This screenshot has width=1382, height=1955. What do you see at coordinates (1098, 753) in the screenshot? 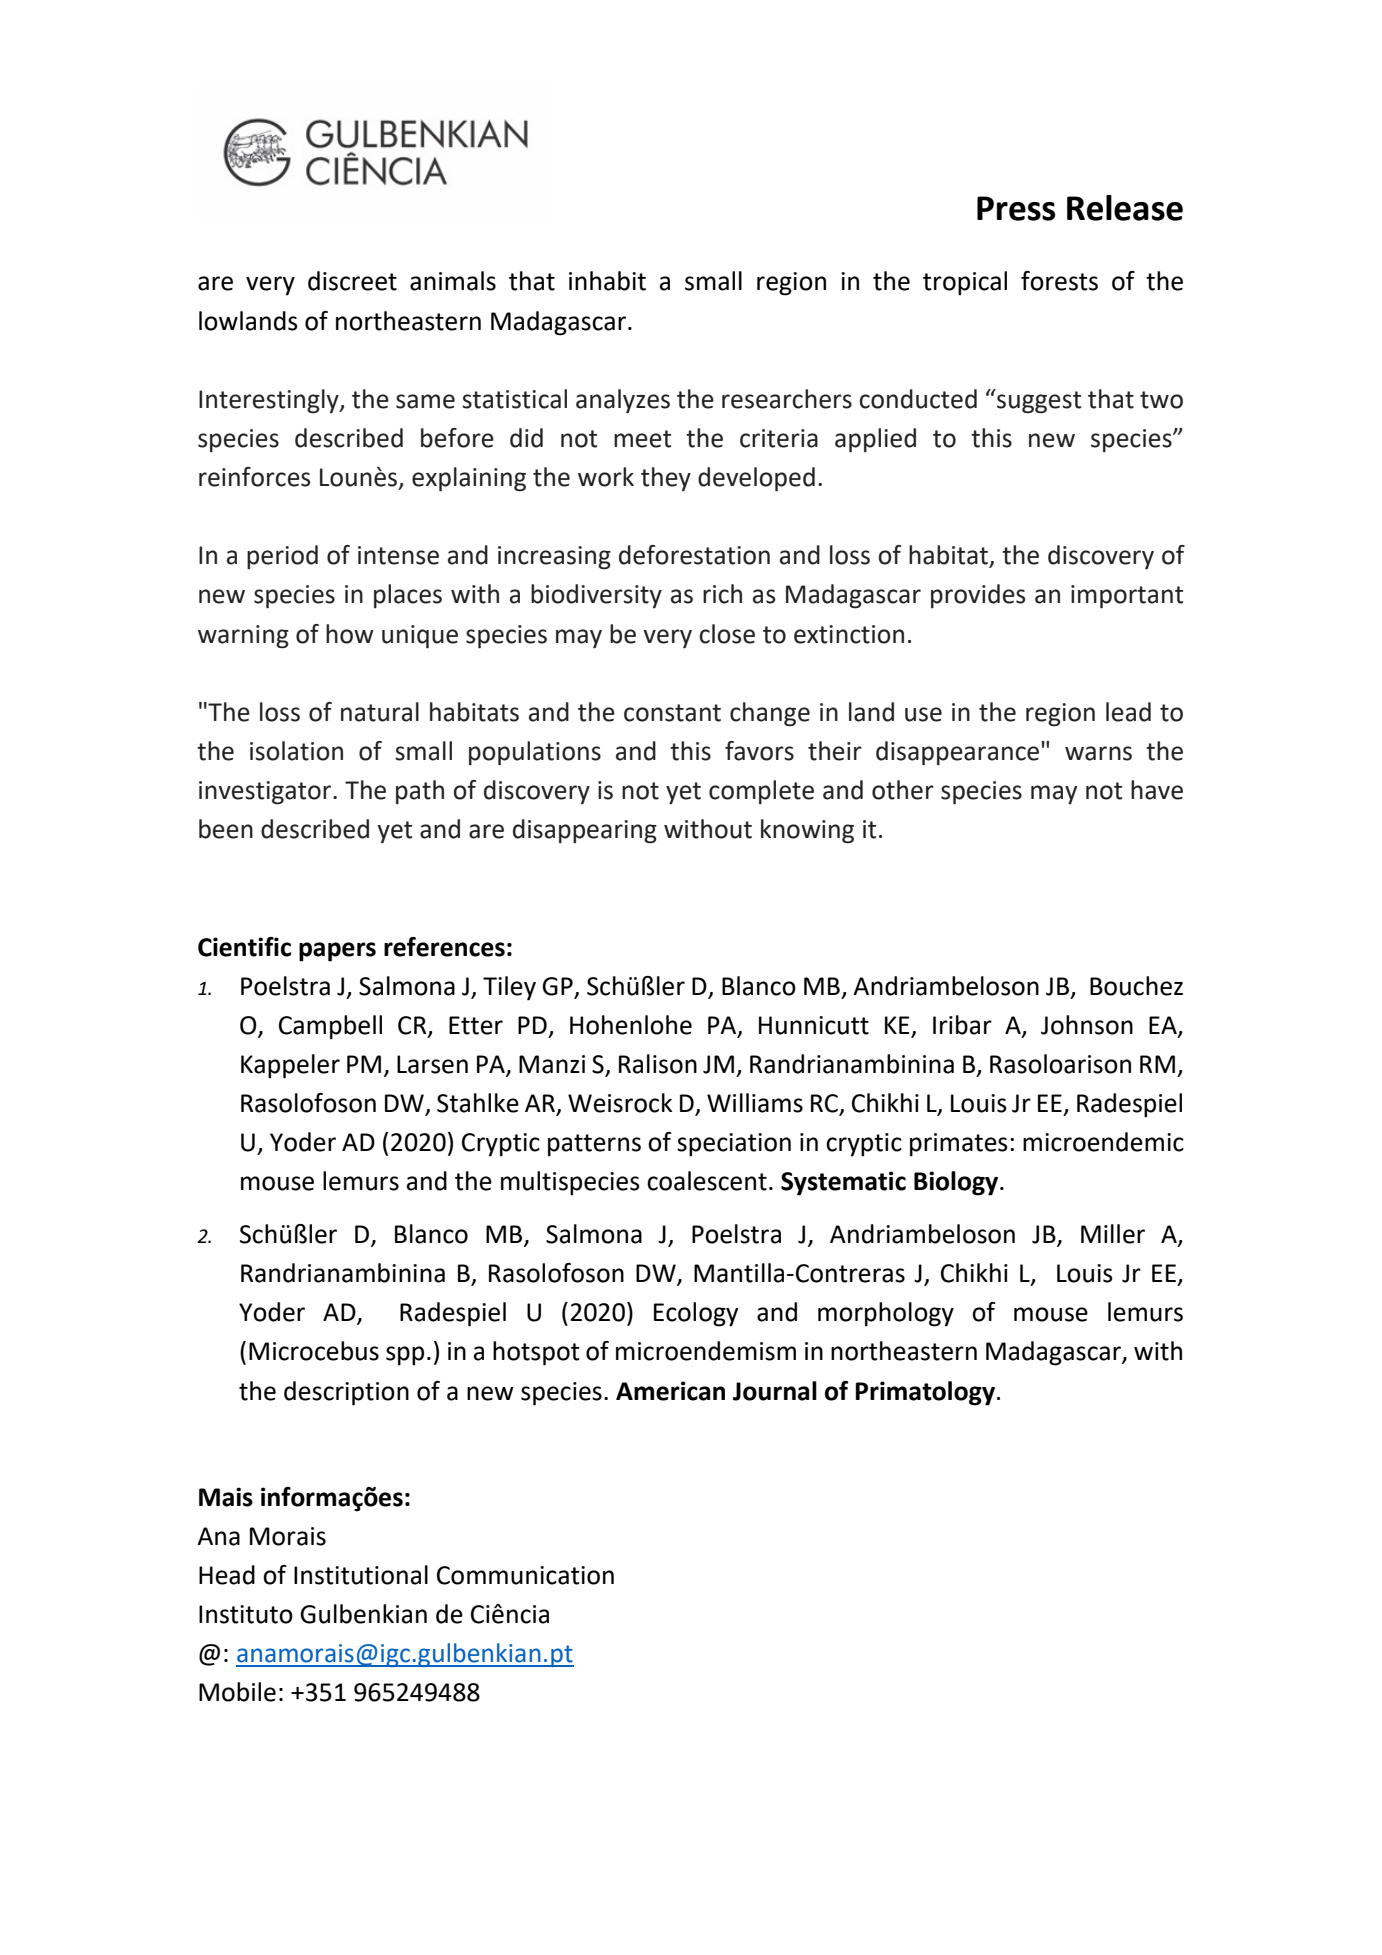
I see `warns` at bounding box center [1098, 753].
